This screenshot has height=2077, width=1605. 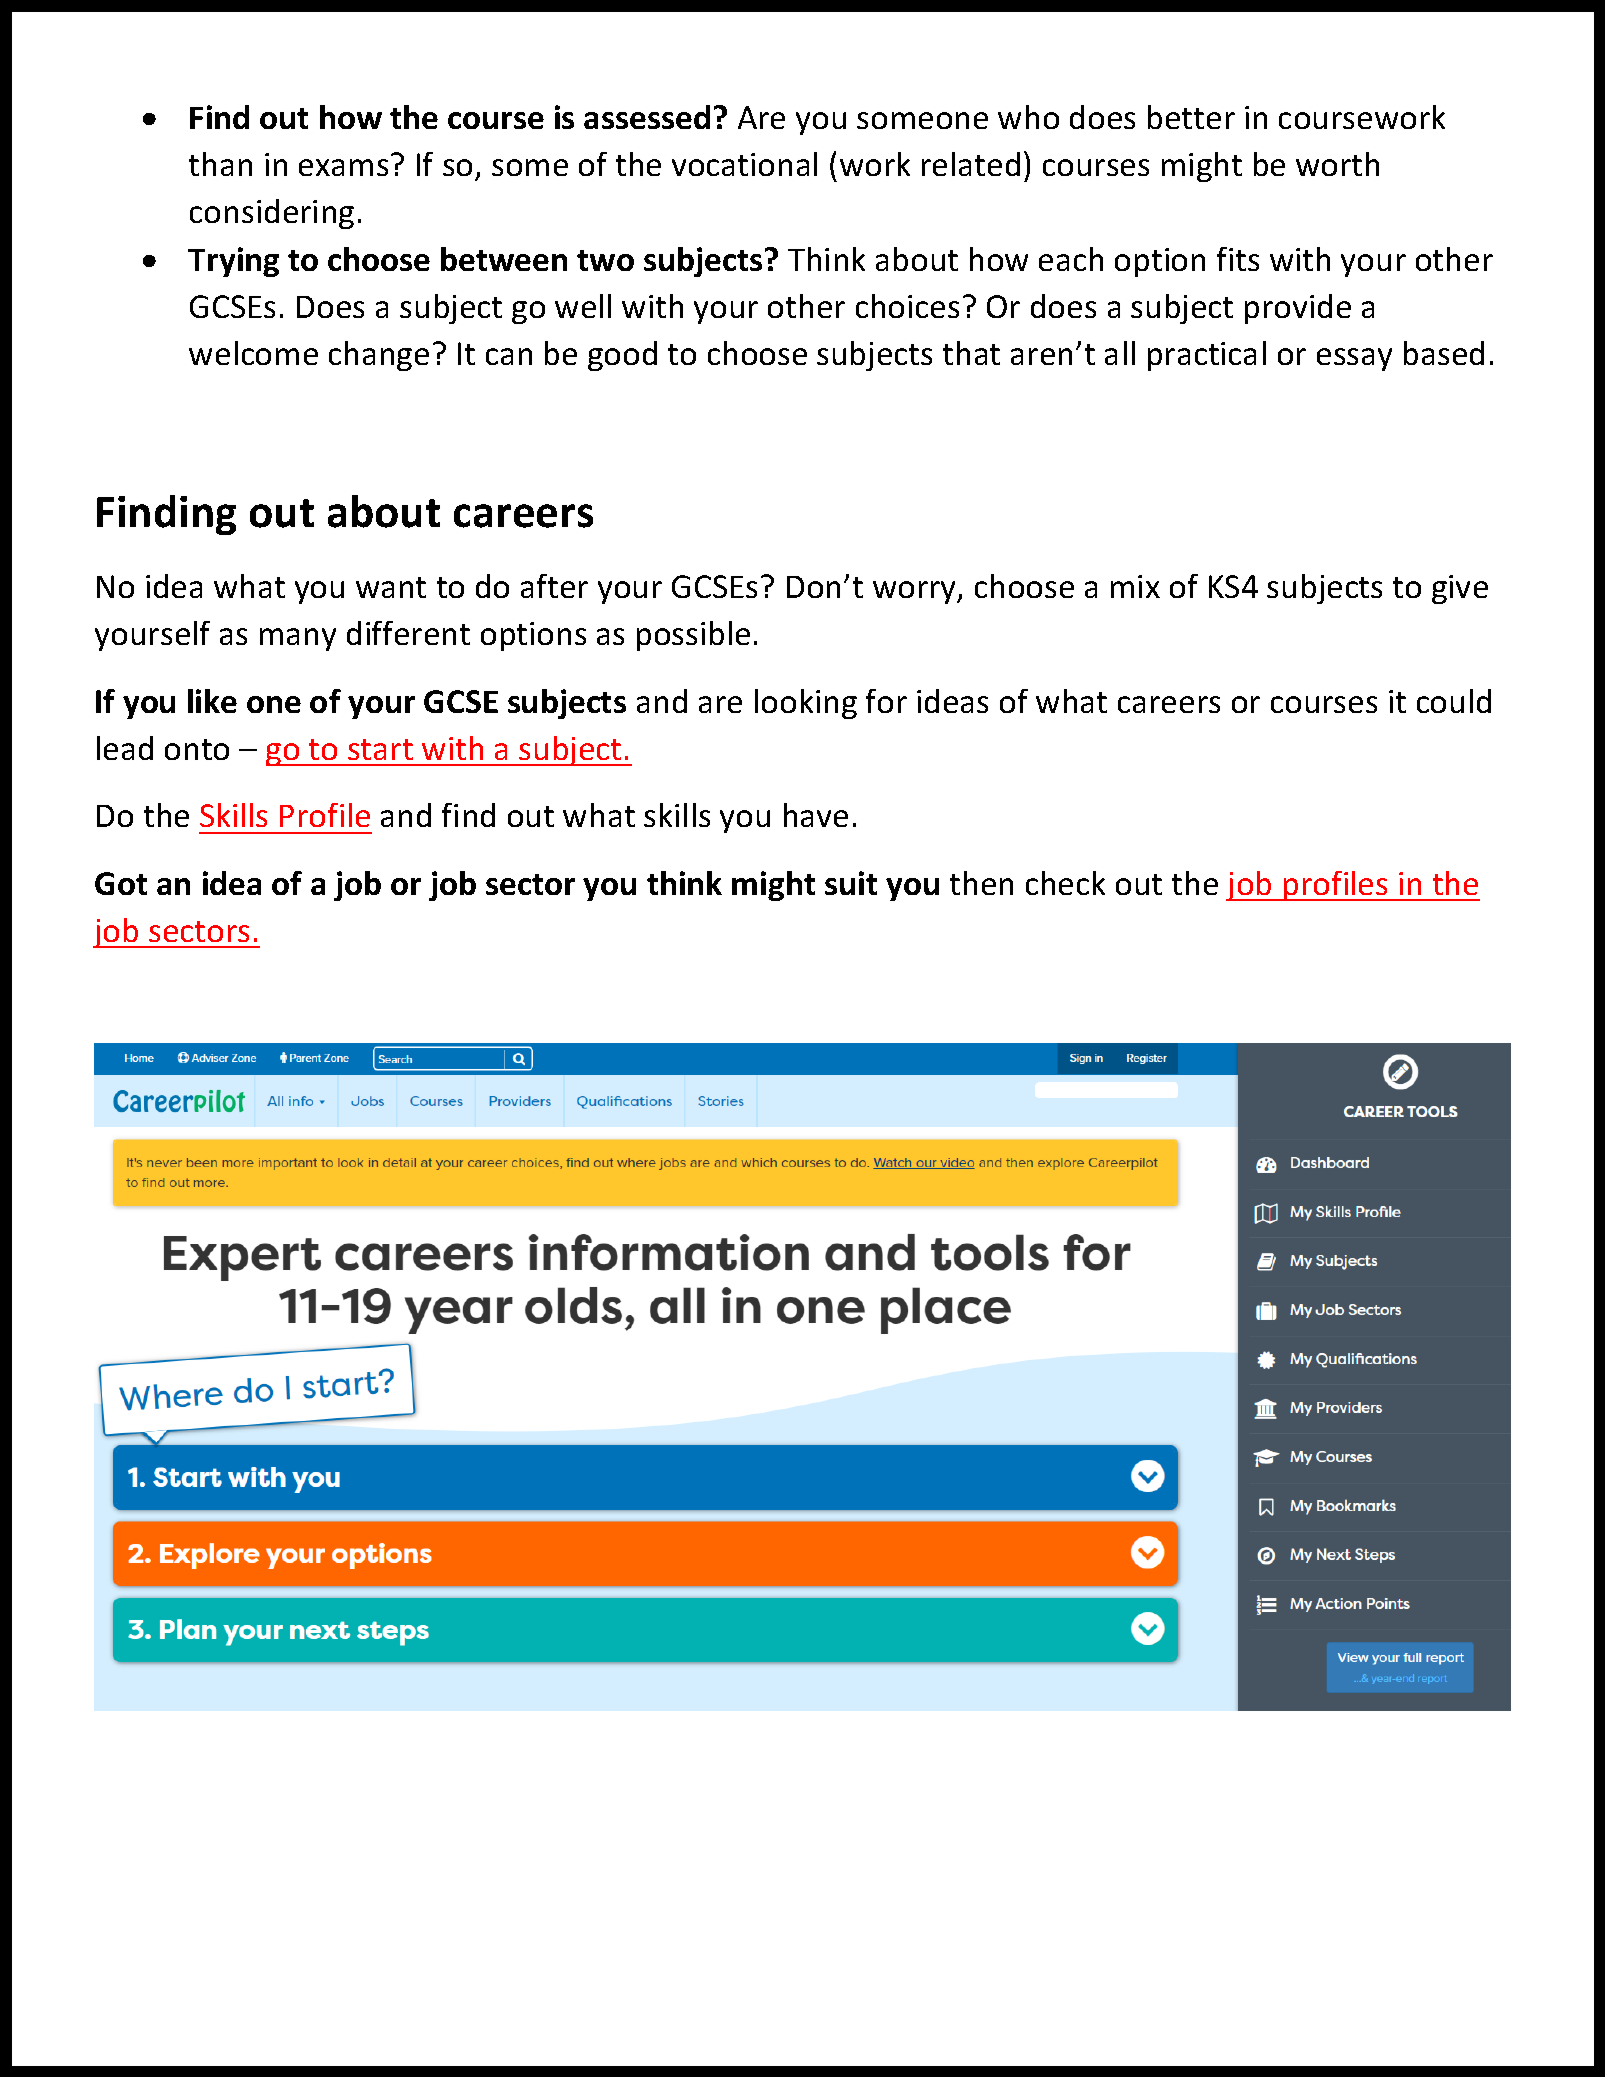 I want to click on suit, so click(x=851, y=883).
